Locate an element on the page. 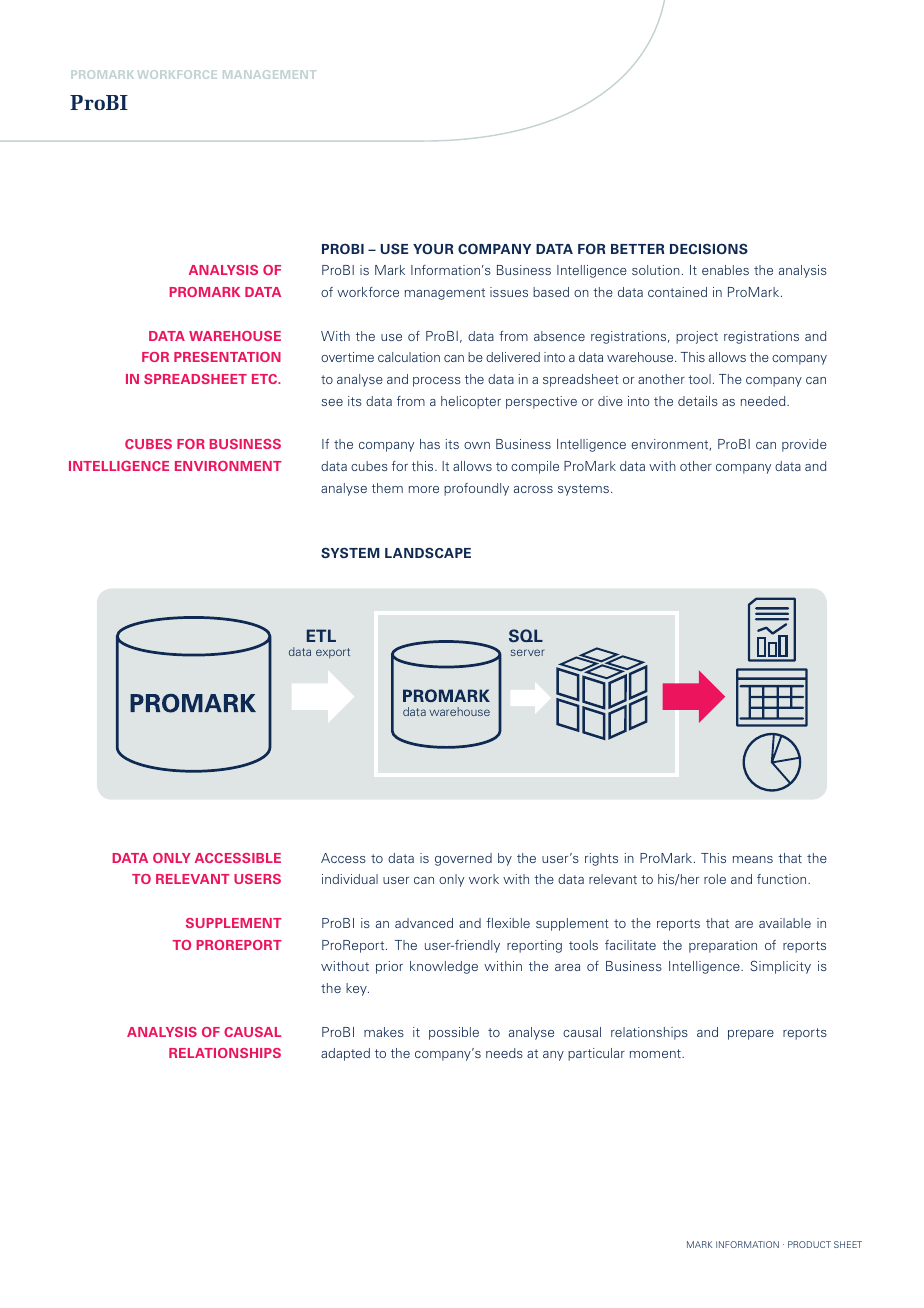 This page has height=1308, width=924. adapted is located at coordinates (345, 1054).
